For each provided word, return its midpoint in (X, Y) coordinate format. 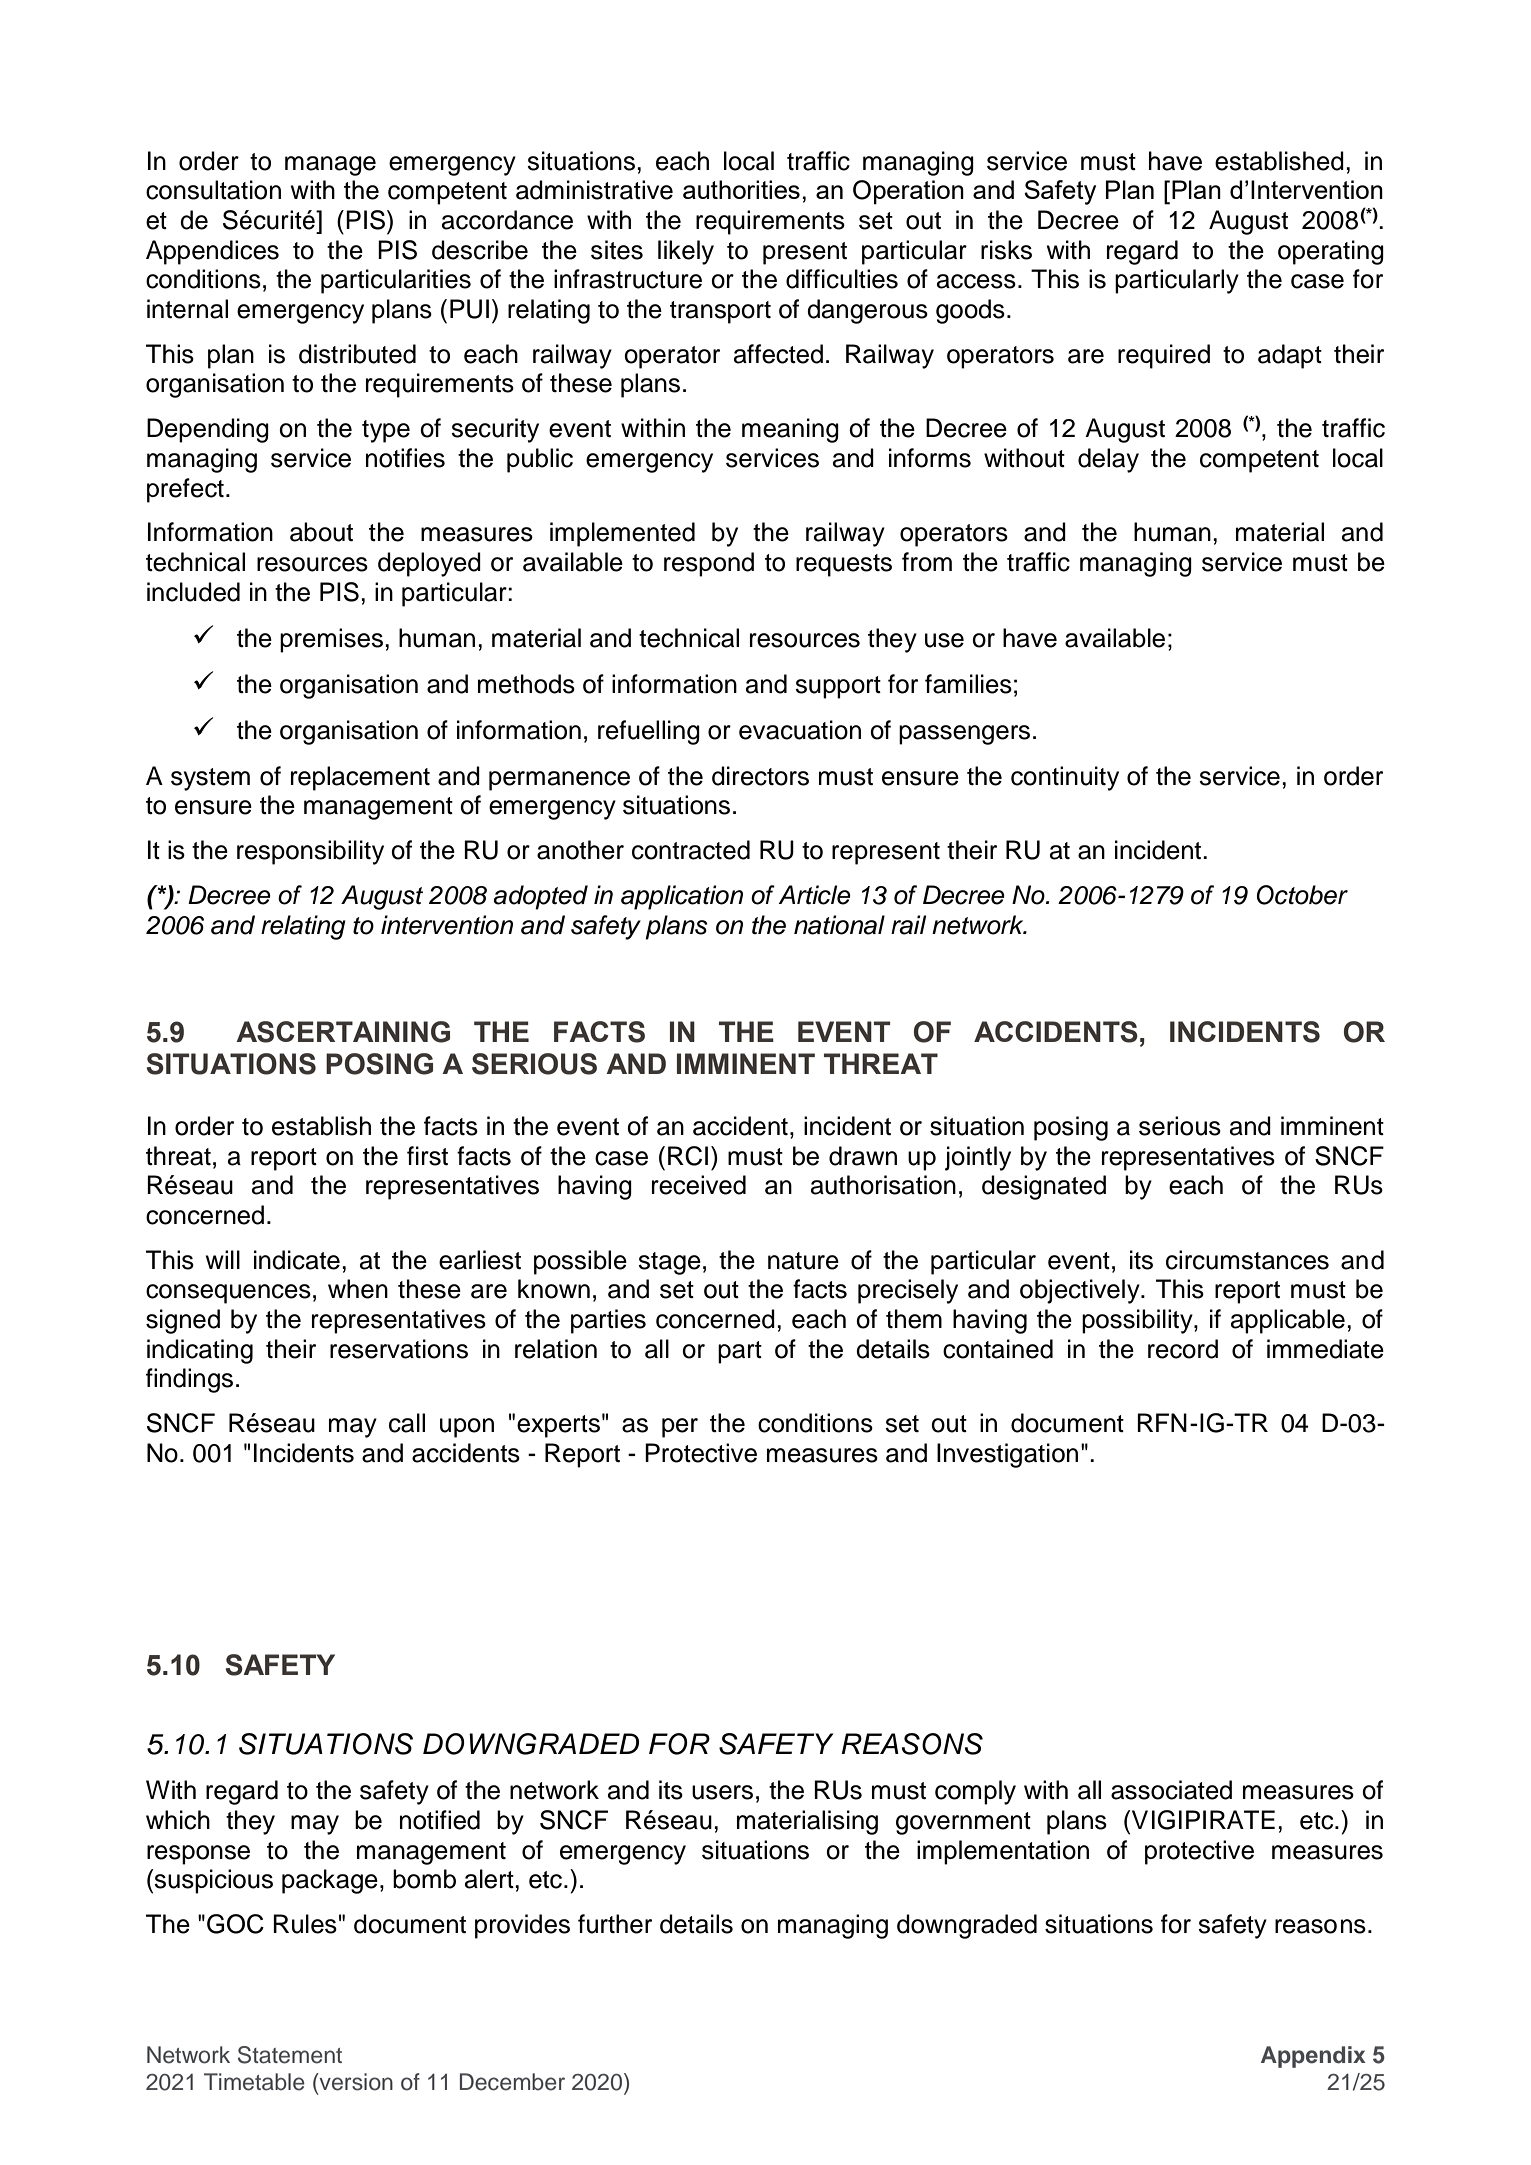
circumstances (1247, 1260)
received (699, 1185)
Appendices (212, 252)
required (1164, 356)
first (427, 1156)
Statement (290, 2055)
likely (686, 252)
